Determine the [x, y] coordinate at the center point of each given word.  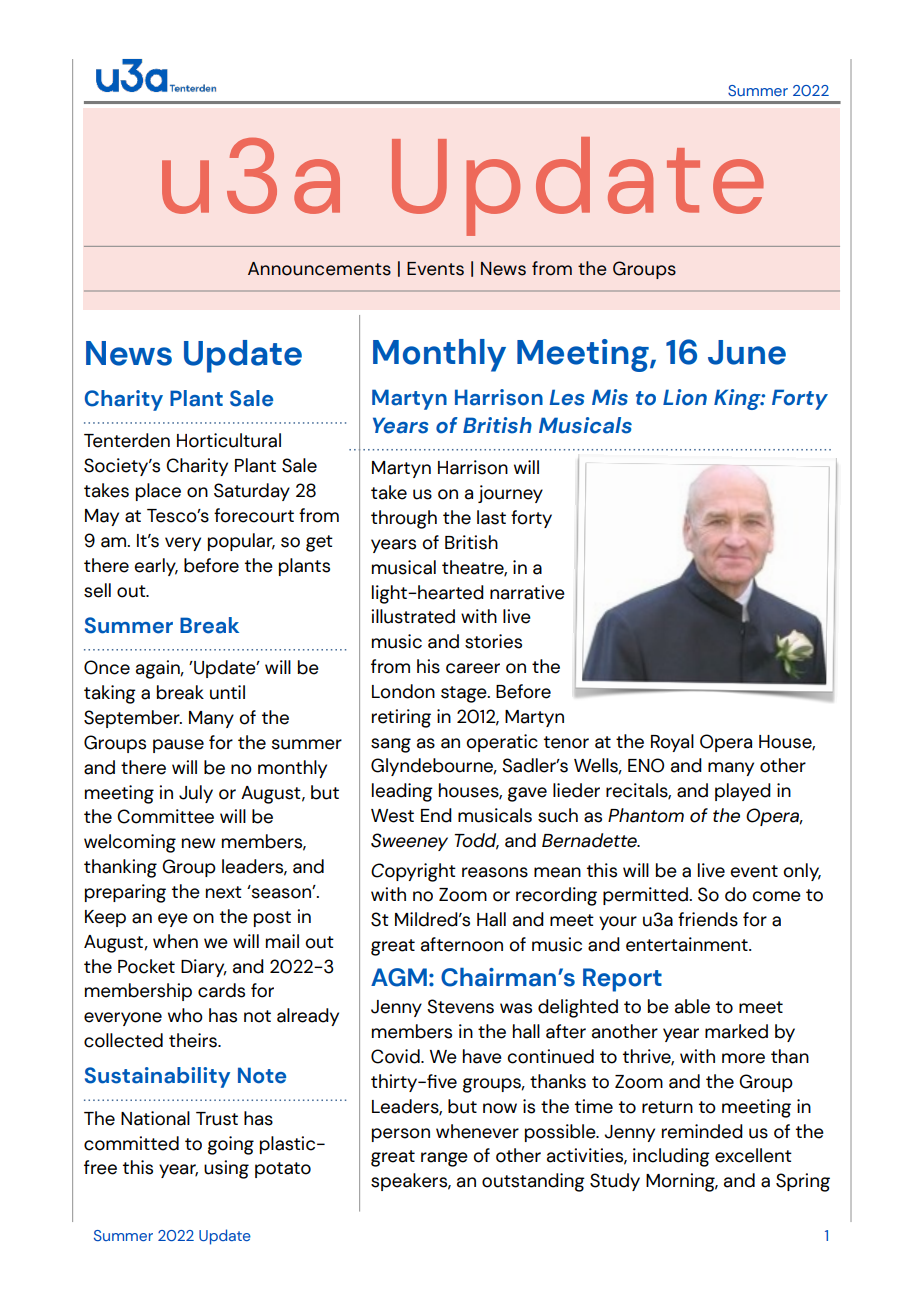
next [224, 892]
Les [567, 397]
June [747, 352]
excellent [753, 1155]
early [156, 567]
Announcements [319, 269]
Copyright [413, 872]
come [776, 896]
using [226, 1169]
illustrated [413, 616]
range [444, 1159]
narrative [527, 592]
